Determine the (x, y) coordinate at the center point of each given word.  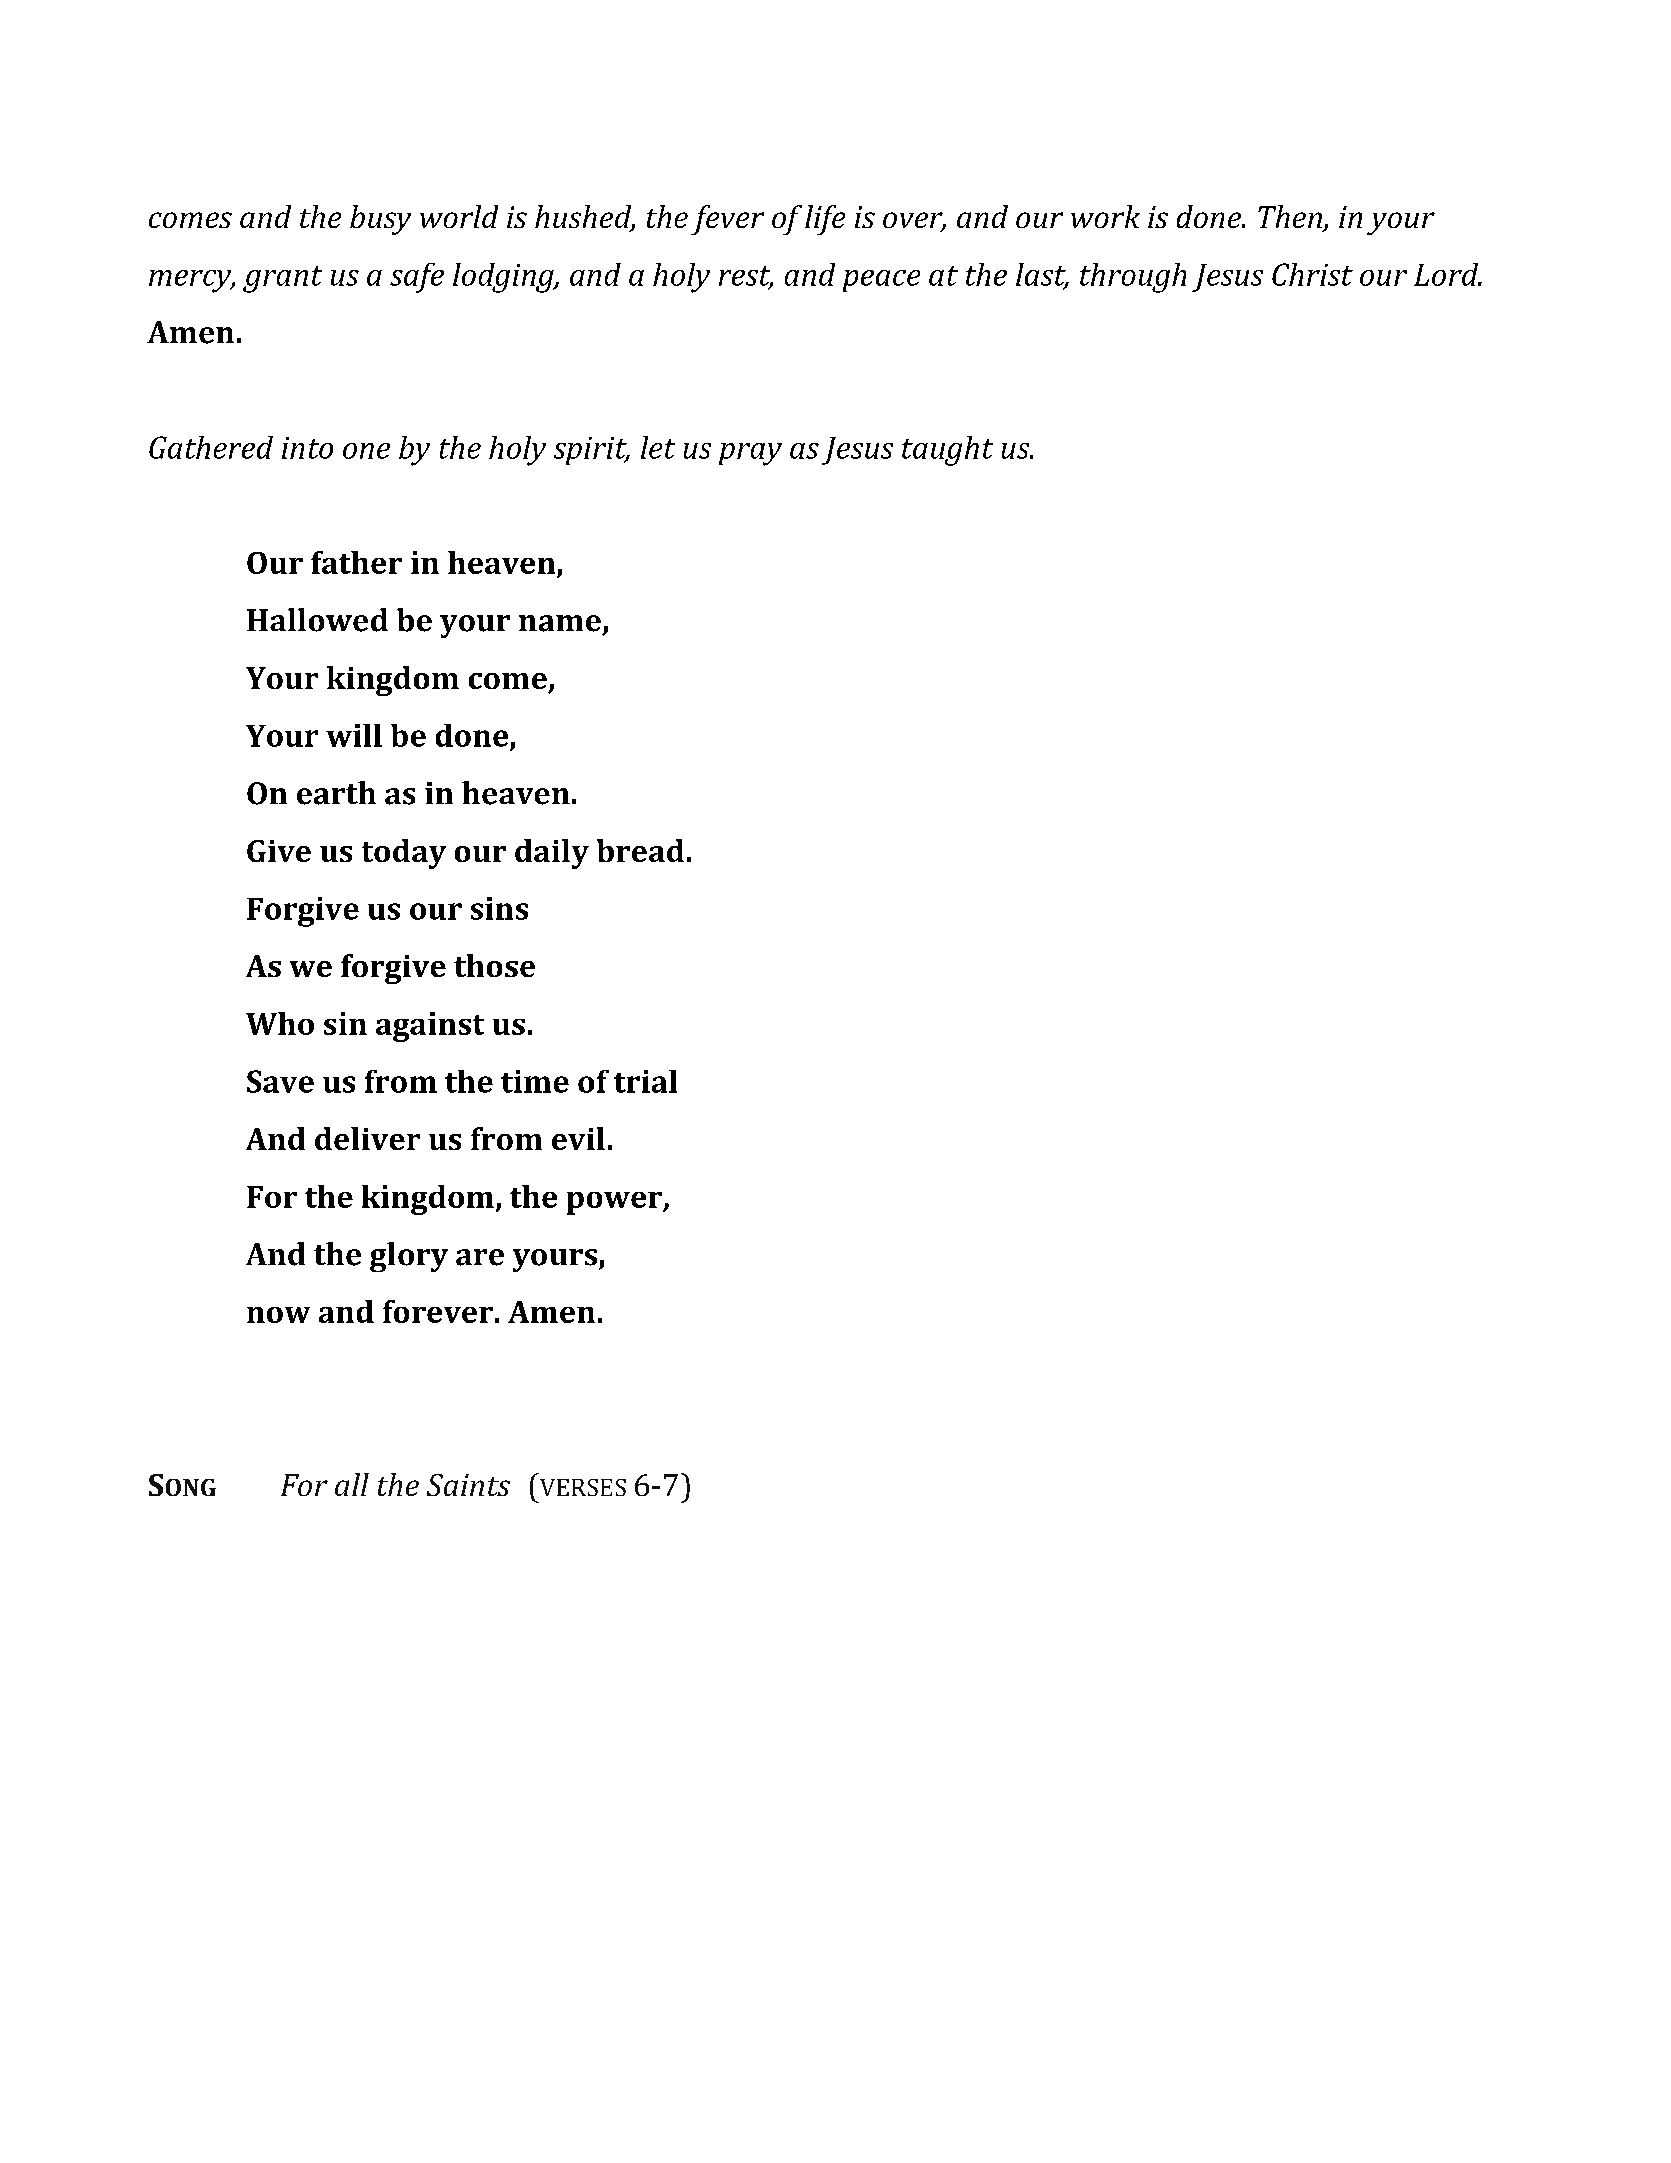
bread (640, 850)
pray (750, 454)
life (825, 220)
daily (552, 854)
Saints (468, 1485)
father (356, 562)
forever (438, 1311)
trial (645, 1081)
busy (380, 220)
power (615, 1203)
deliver (367, 1138)
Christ (1312, 274)
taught (947, 451)
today (404, 854)
